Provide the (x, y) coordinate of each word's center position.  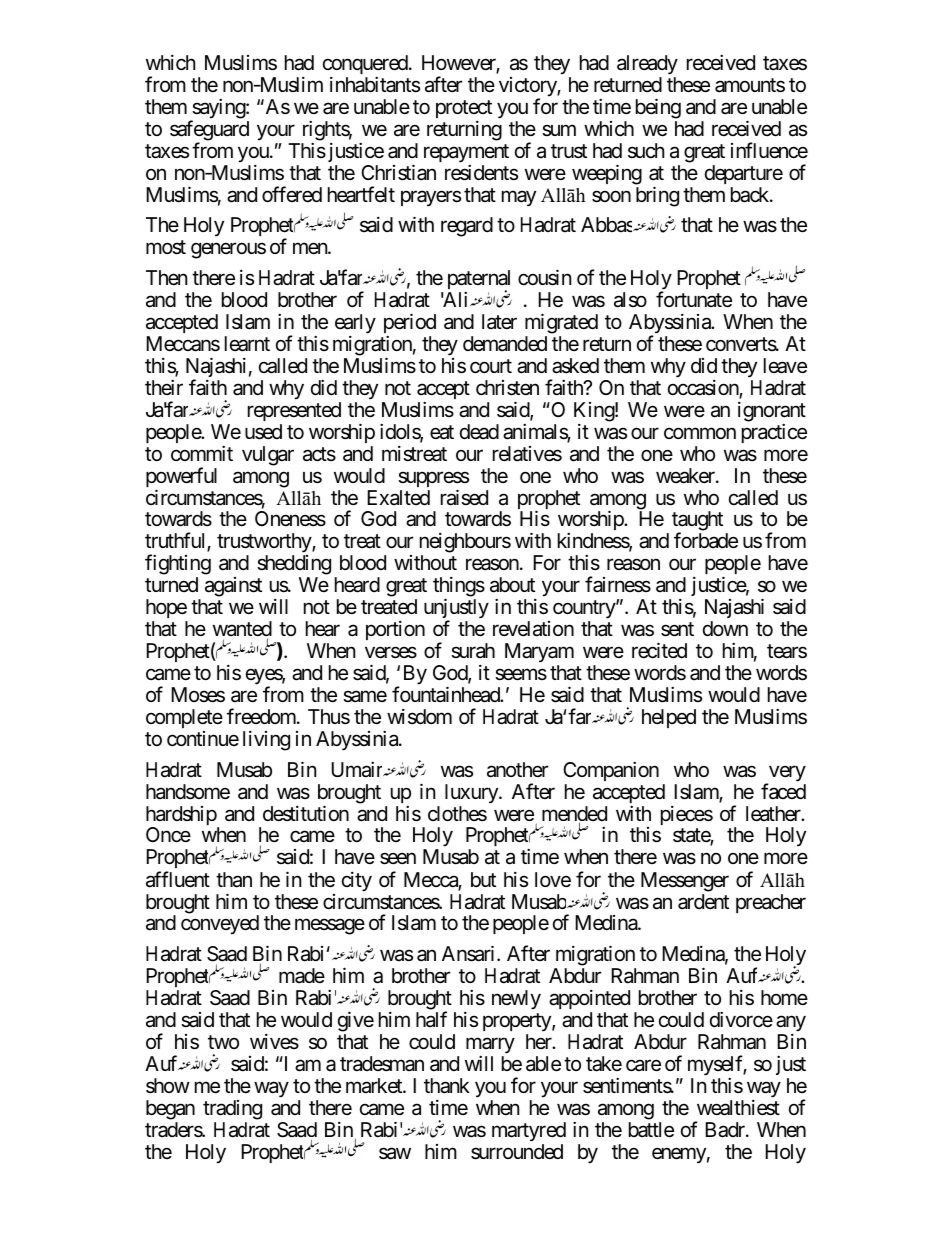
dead (479, 432)
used (263, 432)
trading (232, 1110)
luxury (472, 793)
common (700, 433)
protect (464, 109)
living (266, 741)
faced (783, 791)
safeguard (209, 131)
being (658, 108)
